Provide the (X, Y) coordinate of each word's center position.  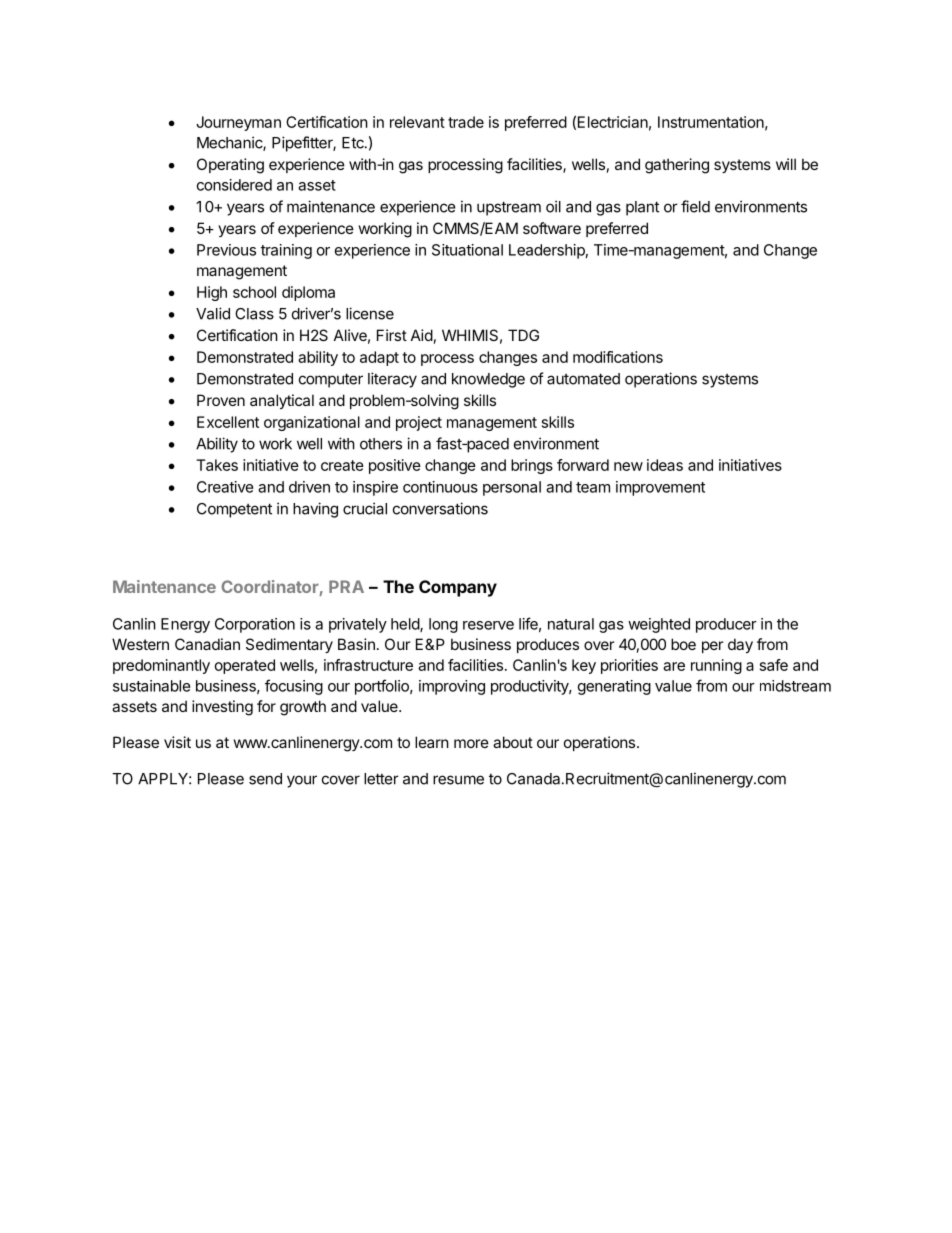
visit (177, 742)
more (471, 743)
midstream (795, 686)
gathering (677, 166)
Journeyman (238, 123)
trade (466, 122)
